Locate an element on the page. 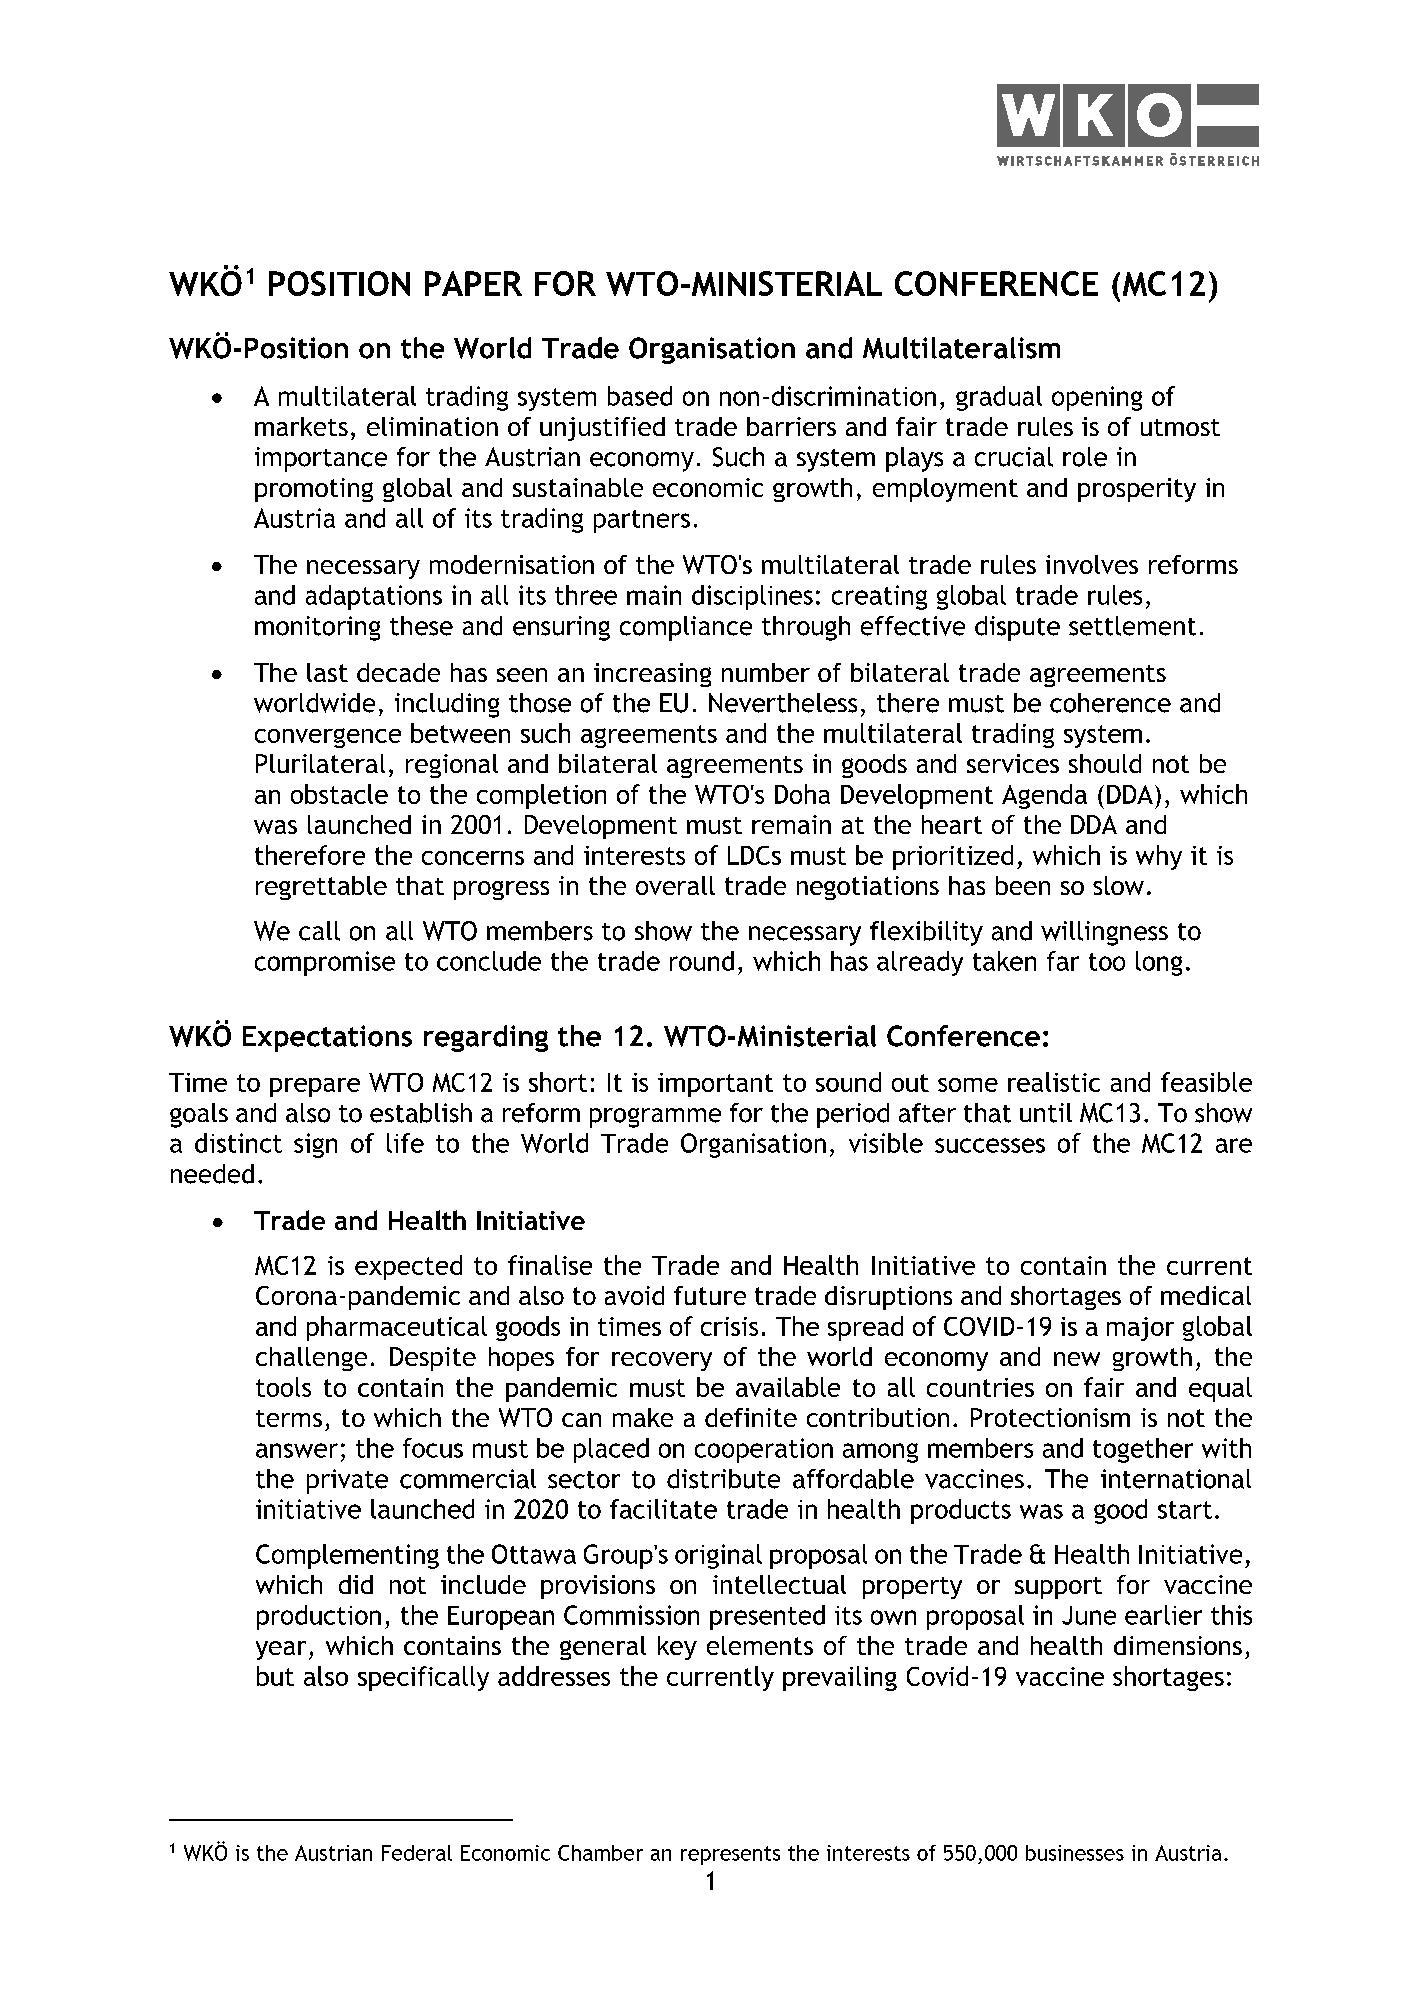  opening is located at coordinates (1097, 398).
